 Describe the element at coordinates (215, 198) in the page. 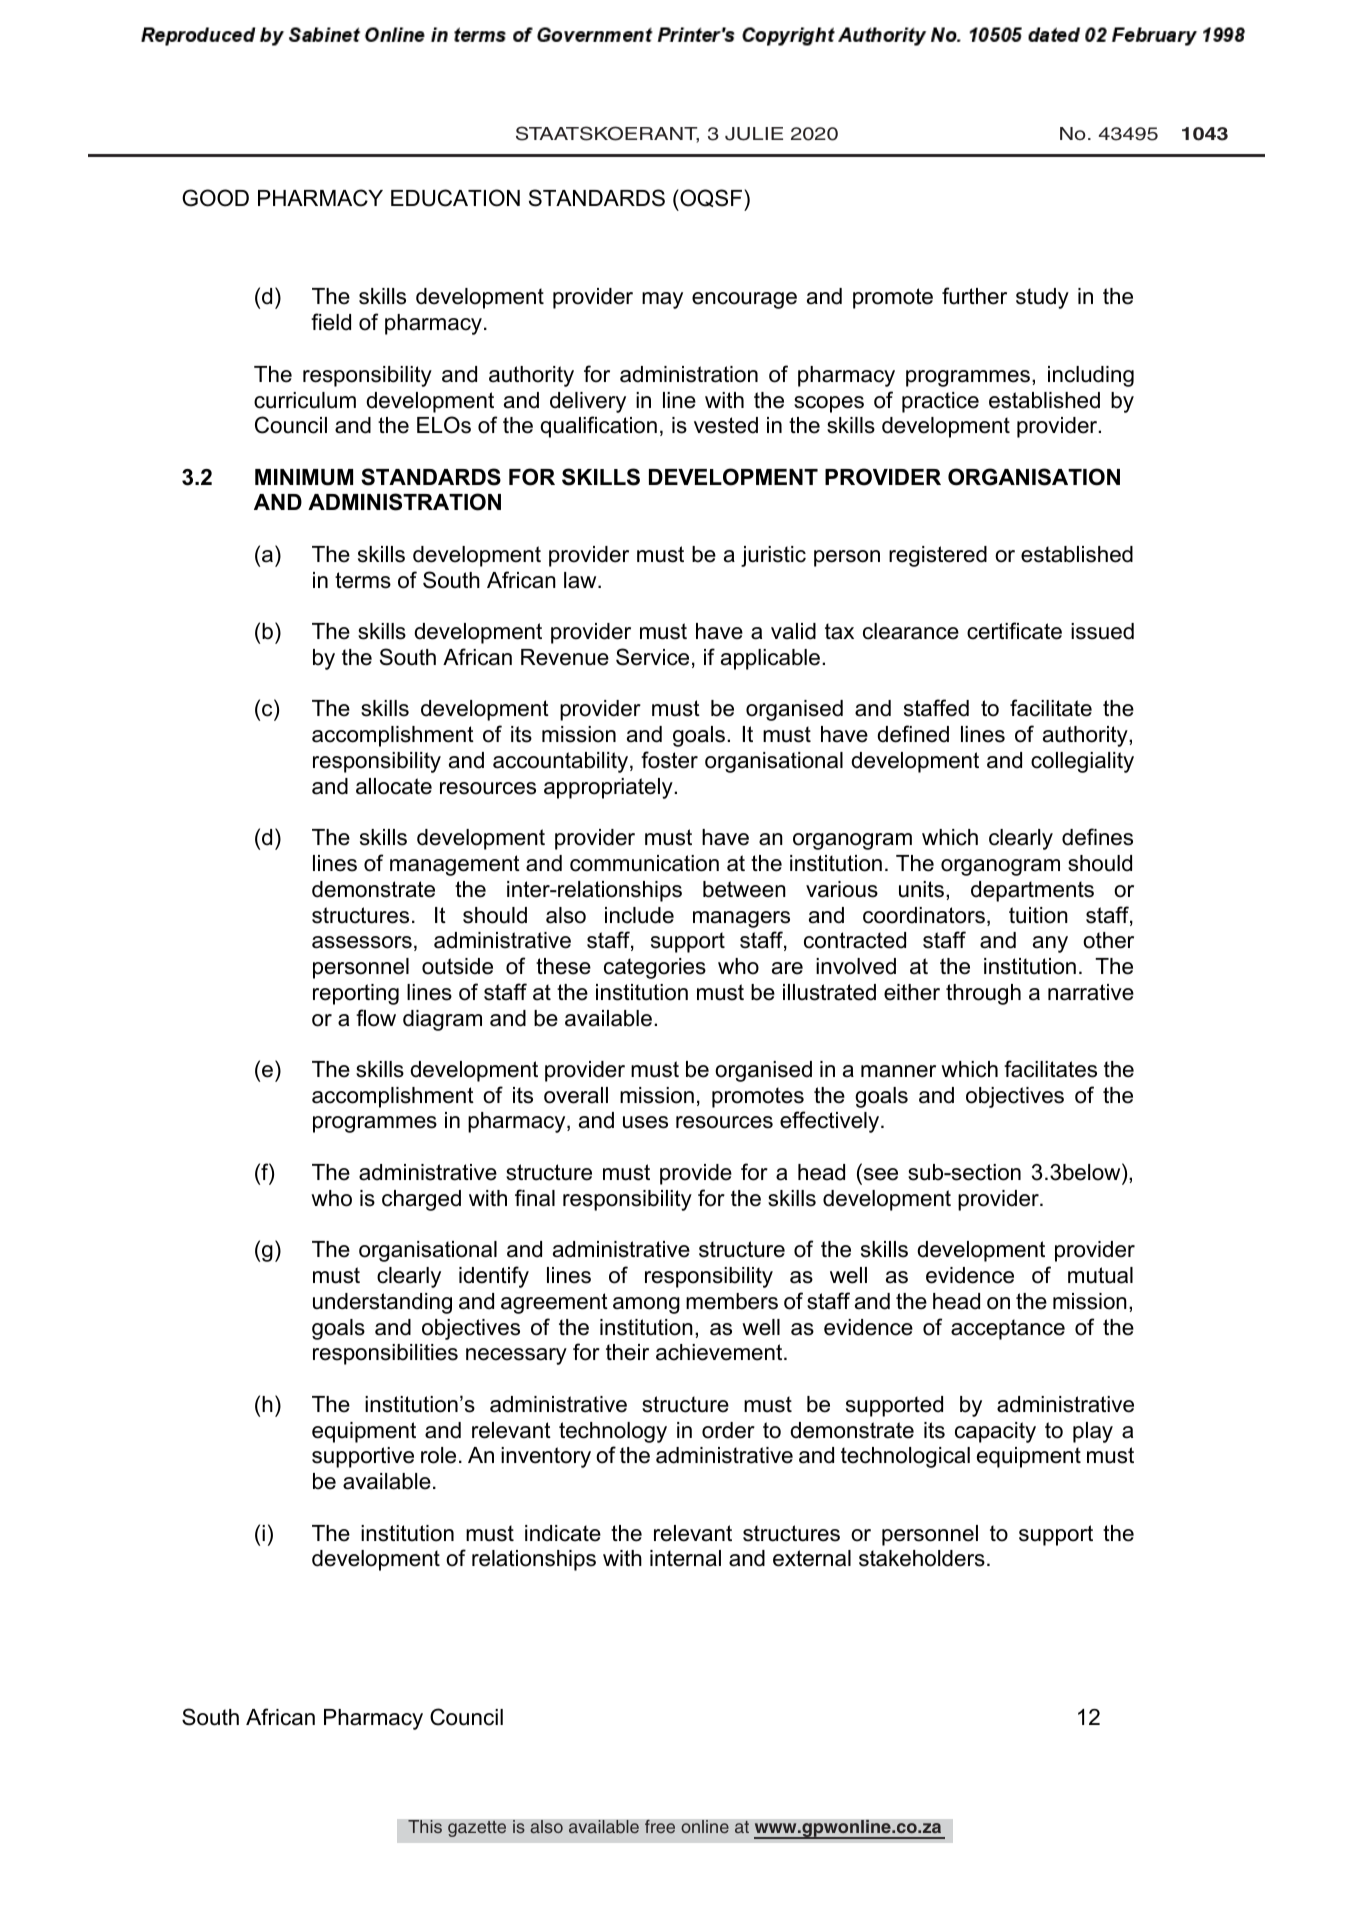

I see `GOOD` at that location.
